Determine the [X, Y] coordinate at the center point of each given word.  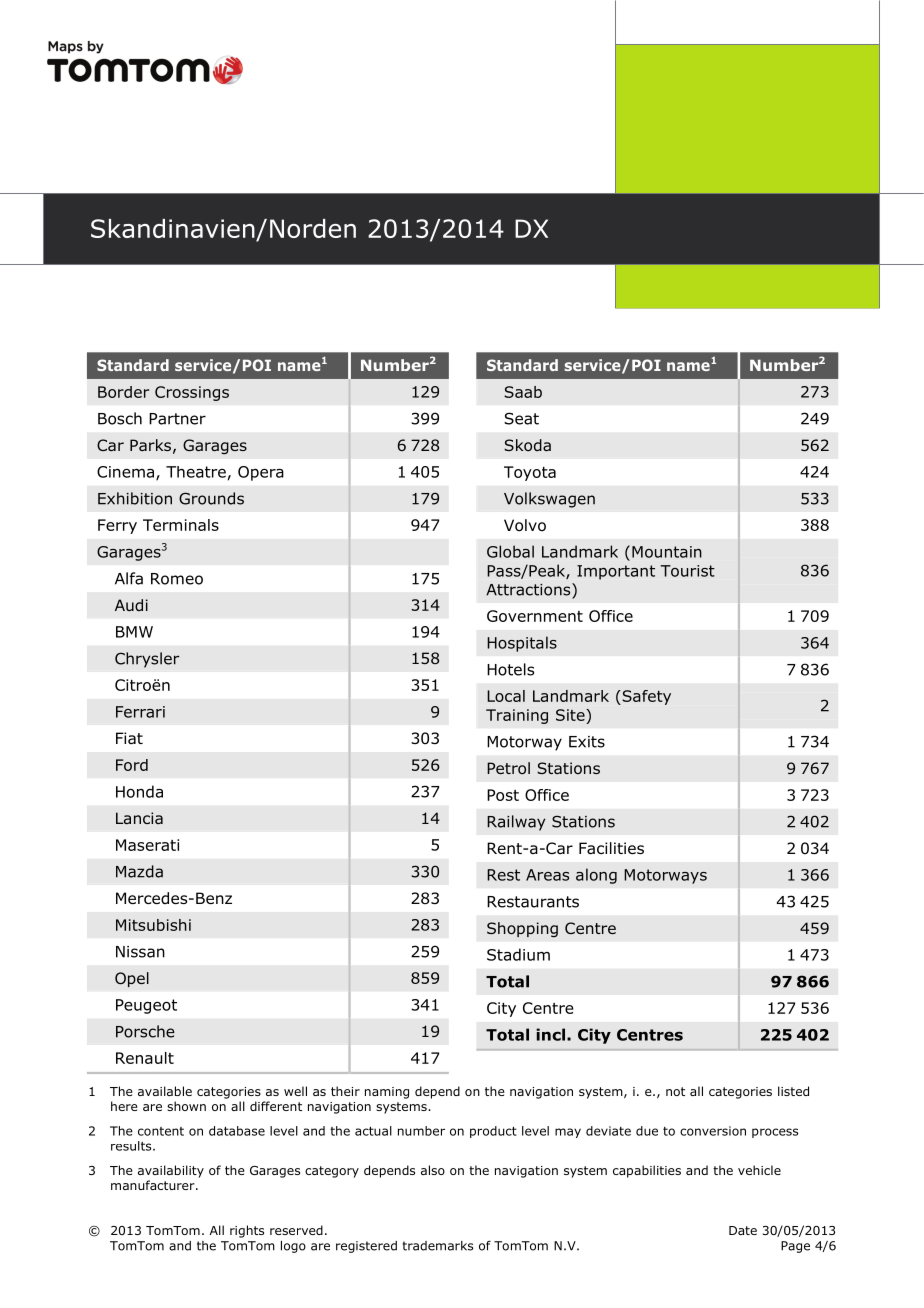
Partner [177, 419]
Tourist [688, 571]
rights [247, 1231]
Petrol [508, 768]
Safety [645, 697]
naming [387, 1093]
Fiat [129, 738]
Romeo [177, 579]
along [596, 876]
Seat [521, 418]
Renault [145, 1058]
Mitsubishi [153, 925]
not [675, 1091]
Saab [523, 392]
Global [510, 551]
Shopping [522, 929]
